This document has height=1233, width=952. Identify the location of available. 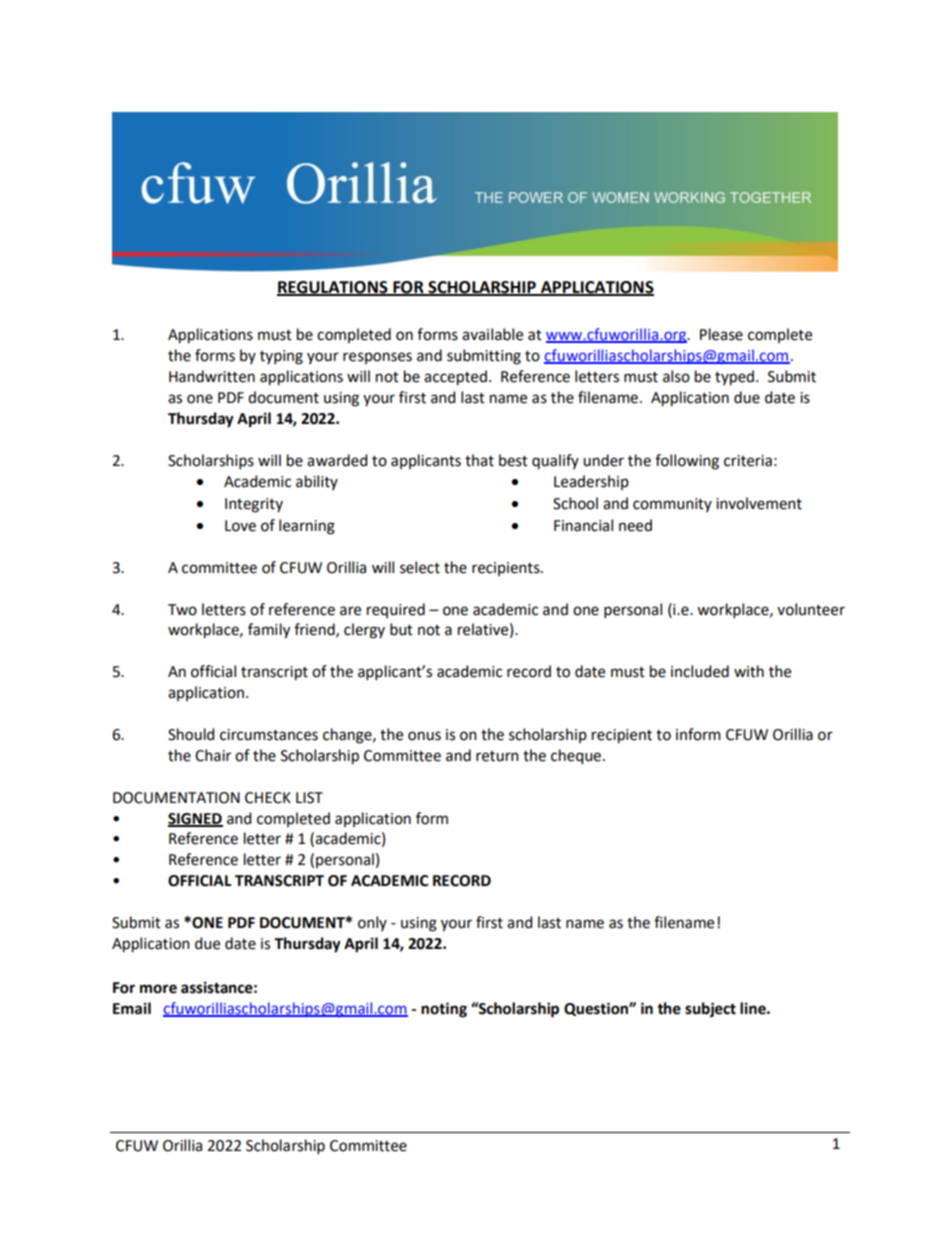
(492, 334).
